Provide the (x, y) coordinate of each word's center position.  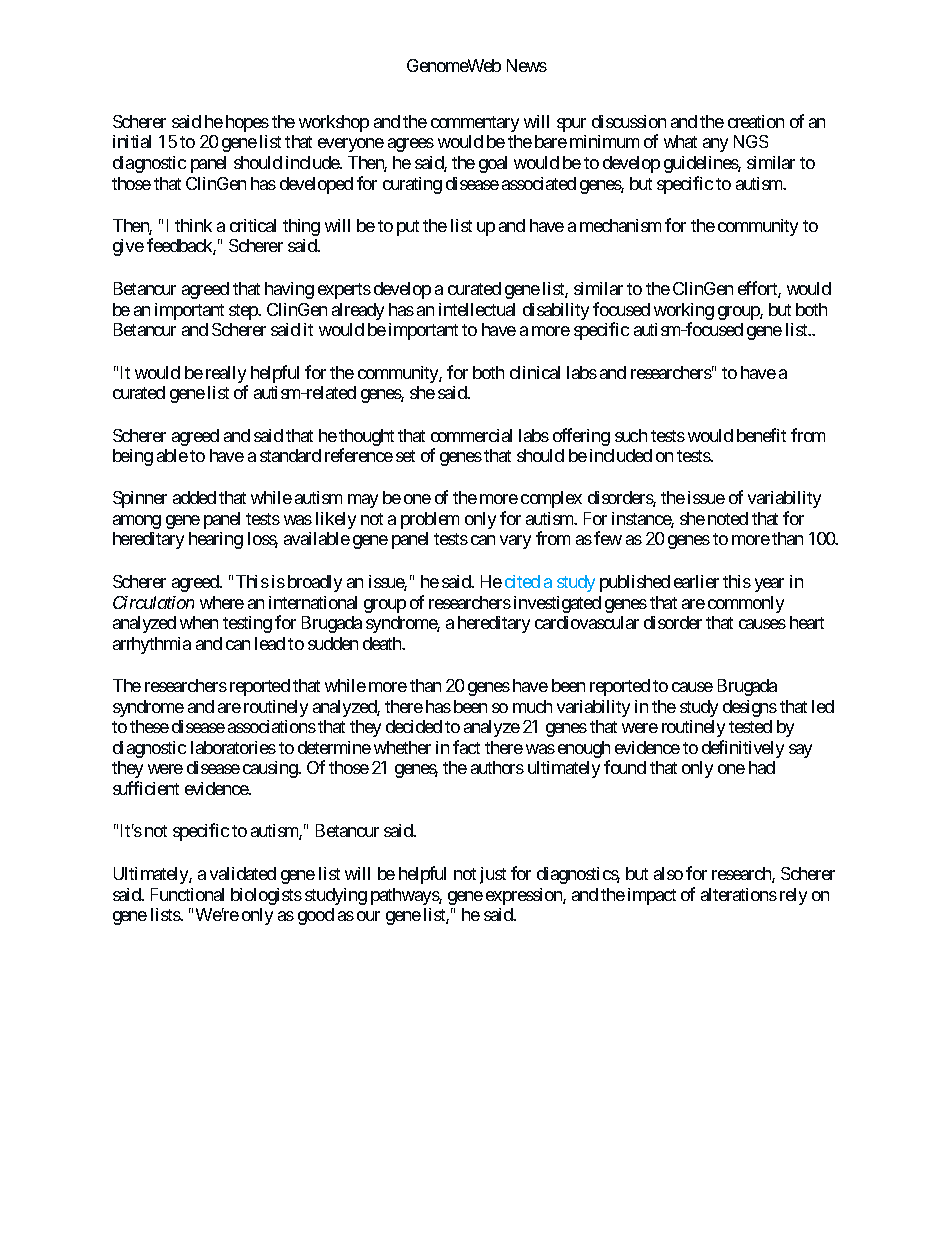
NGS (751, 141)
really (226, 374)
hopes (247, 123)
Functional (187, 894)
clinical (535, 372)
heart (807, 622)
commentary (475, 124)
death (383, 643)
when (199, 622)
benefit (761, 435)
